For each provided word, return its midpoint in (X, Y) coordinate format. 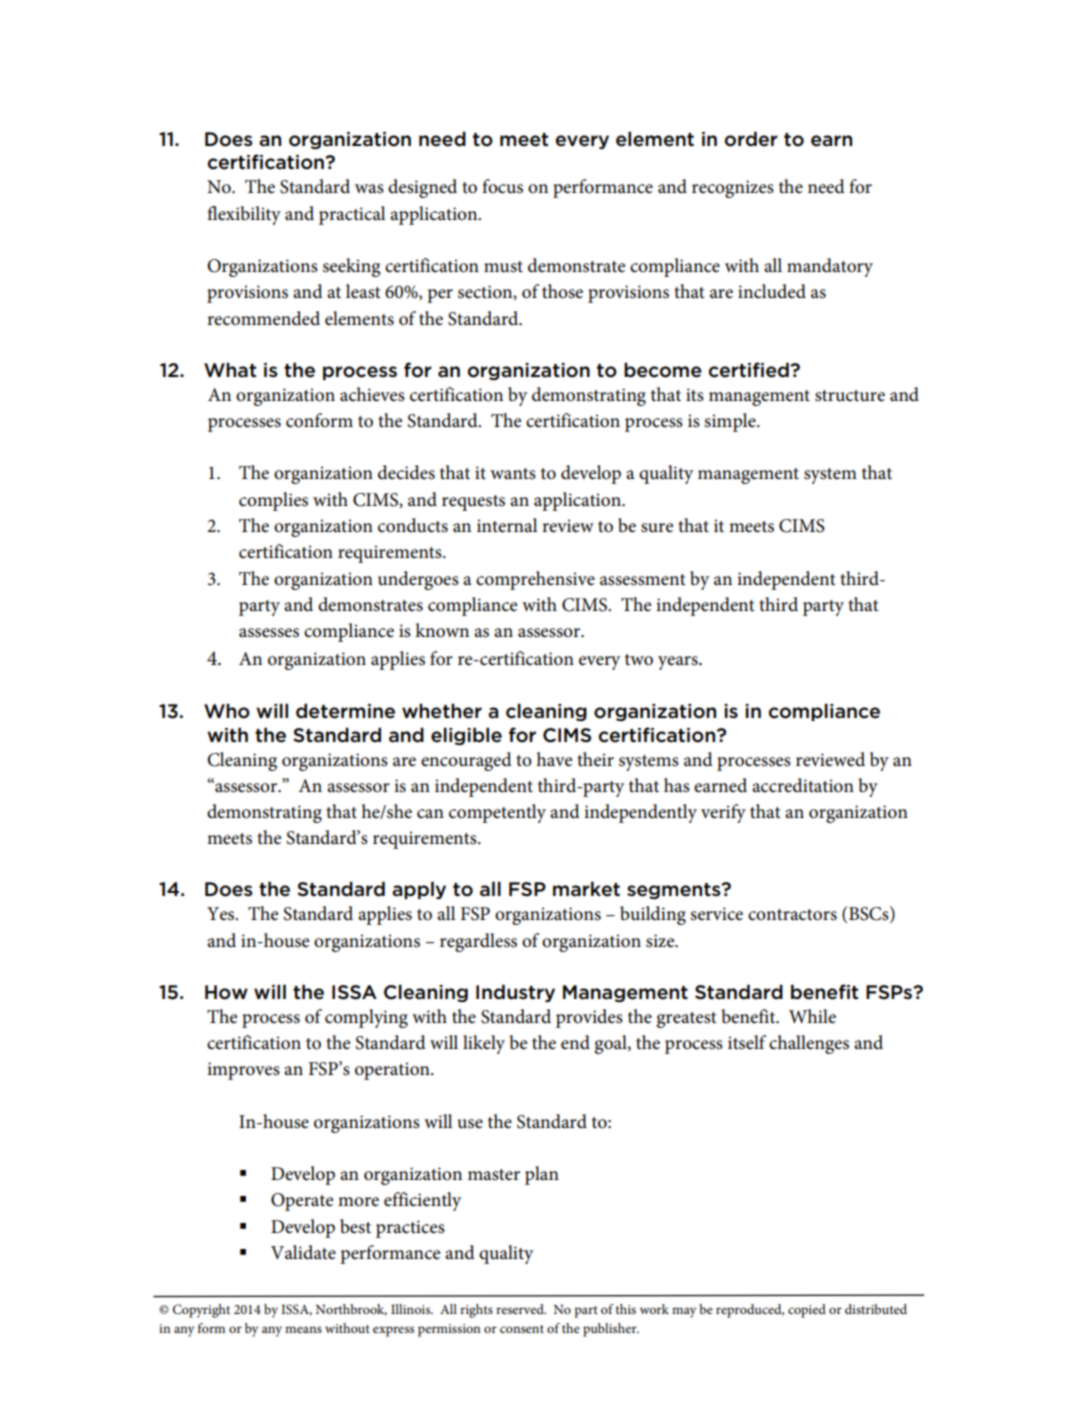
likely (484, 1044)
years (679, 663)
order (751, 139)
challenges (809, 1044)
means (303, 1329)
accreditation (803, 785)
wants (513, 474)
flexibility (244, 215)
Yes (222, 914)
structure (850, 396)
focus (502, 186)
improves (243, 1071)
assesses (269, 633)
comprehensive (535, 580)
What (230, 370)
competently (497, 813)
